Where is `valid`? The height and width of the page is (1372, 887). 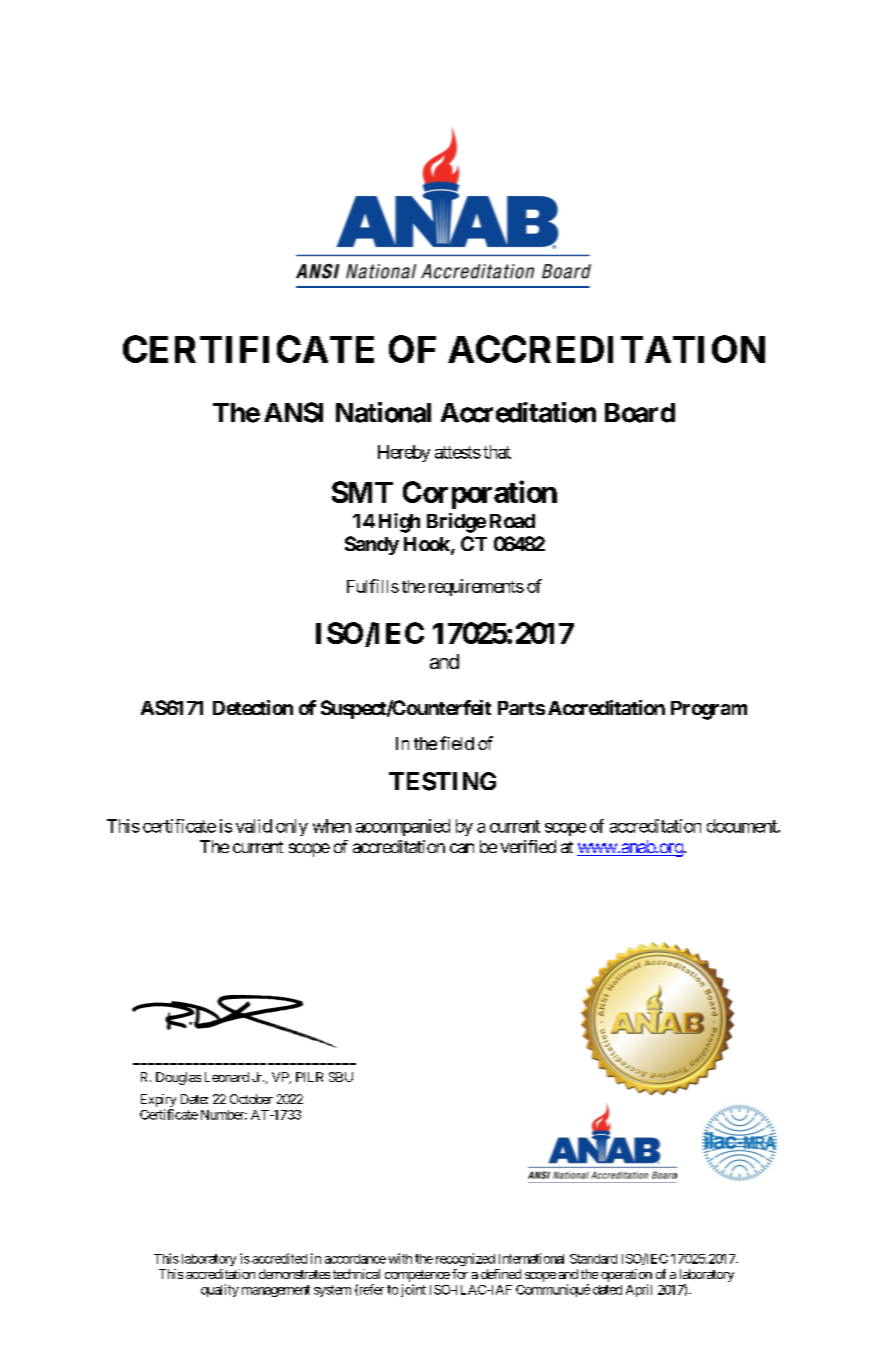
valid is located at coordinates (254, 826).
